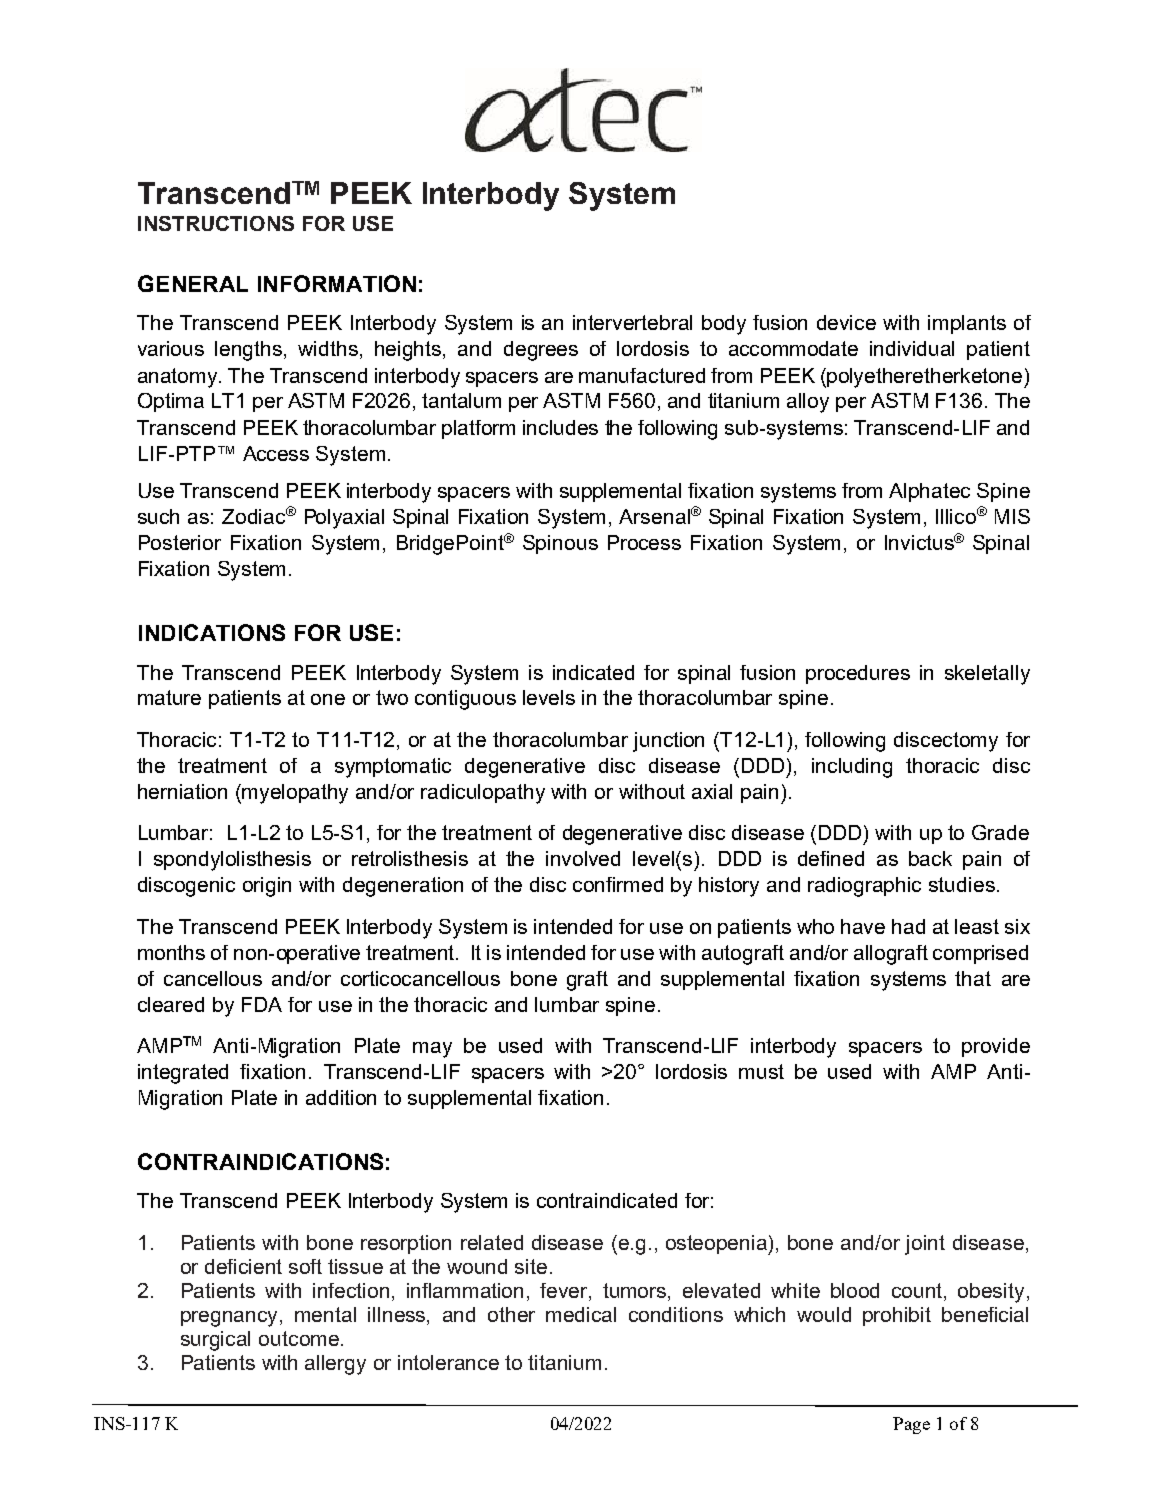 This screenshot has height=1511, width=1168. What do you see at coordinates (341, 1097) in the screenshot?
I see `addition` at bounding box center [341, 1097].
